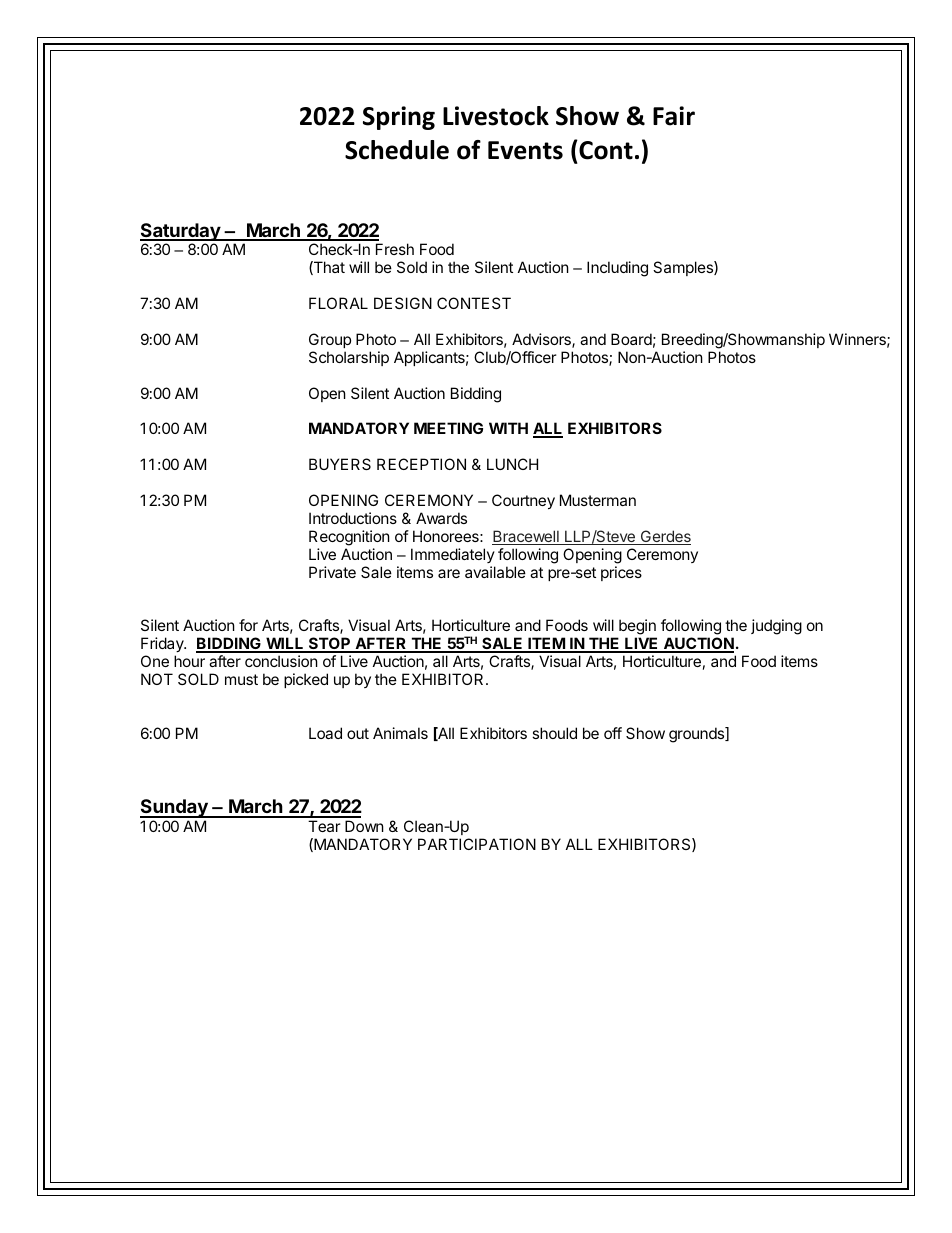  What do you see at coordinates (397, 150) in the page?
I see `Schedule` at bounding box center [397, 150].
